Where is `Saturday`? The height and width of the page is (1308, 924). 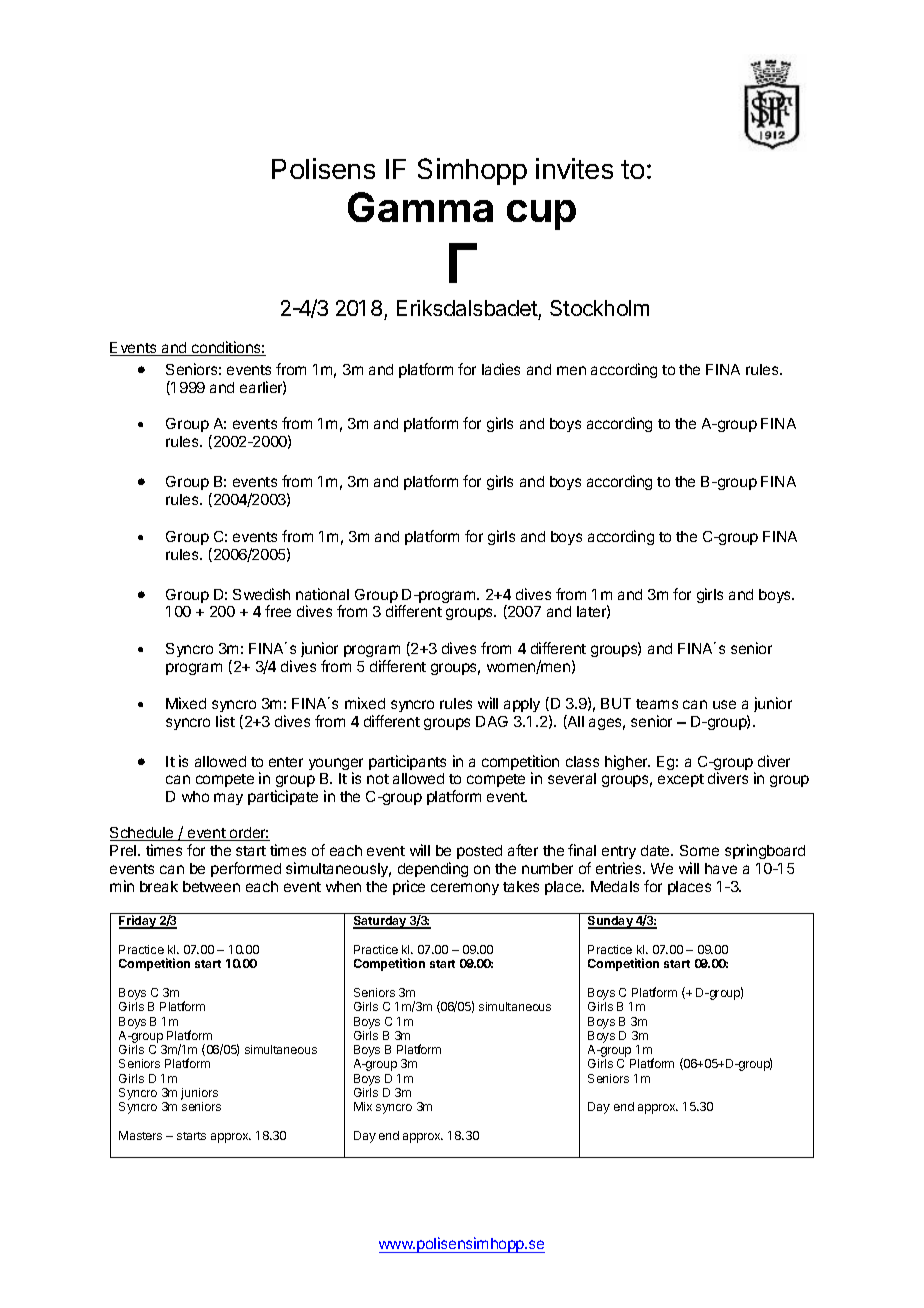
Saturday is located at coordinates (380, 922).
